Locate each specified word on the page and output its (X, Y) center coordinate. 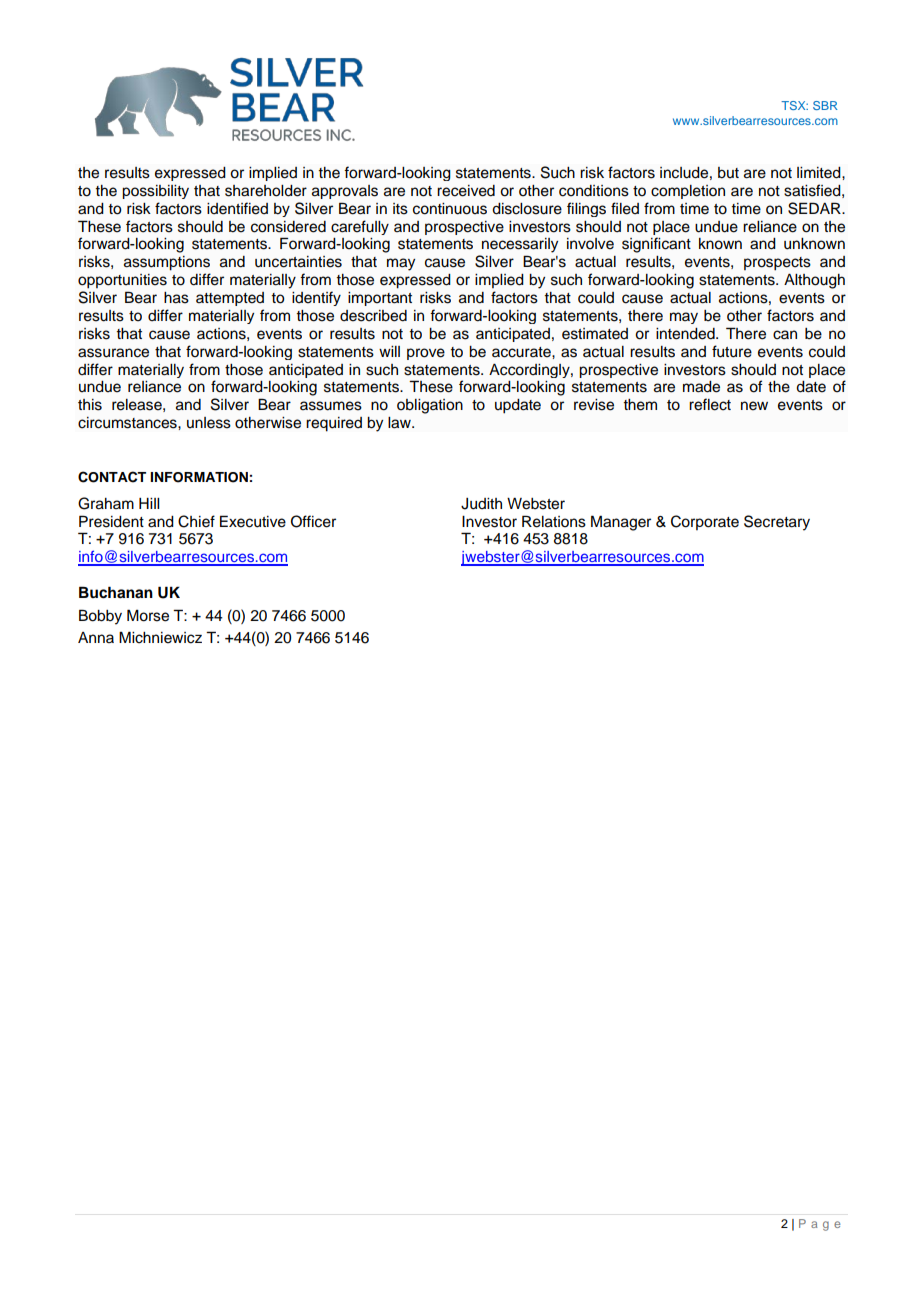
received (466, 191)
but (728, 173)
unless (209, 423)
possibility (155, 192)
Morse (148, 615)
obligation (430, 406)
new (754, 406)
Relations (554, 521)
